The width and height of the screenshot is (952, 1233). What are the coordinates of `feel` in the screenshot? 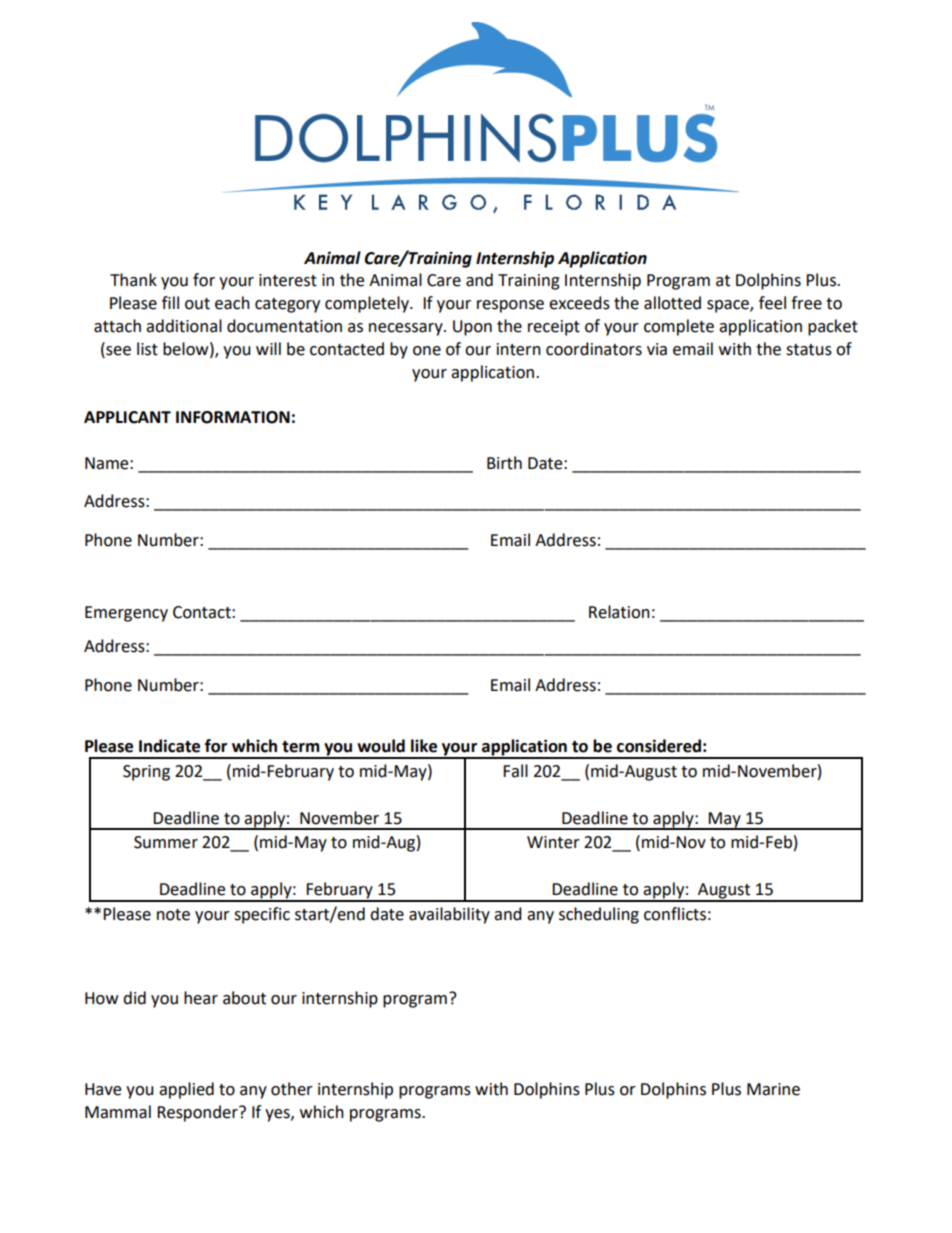 It's located at (772, 303).
